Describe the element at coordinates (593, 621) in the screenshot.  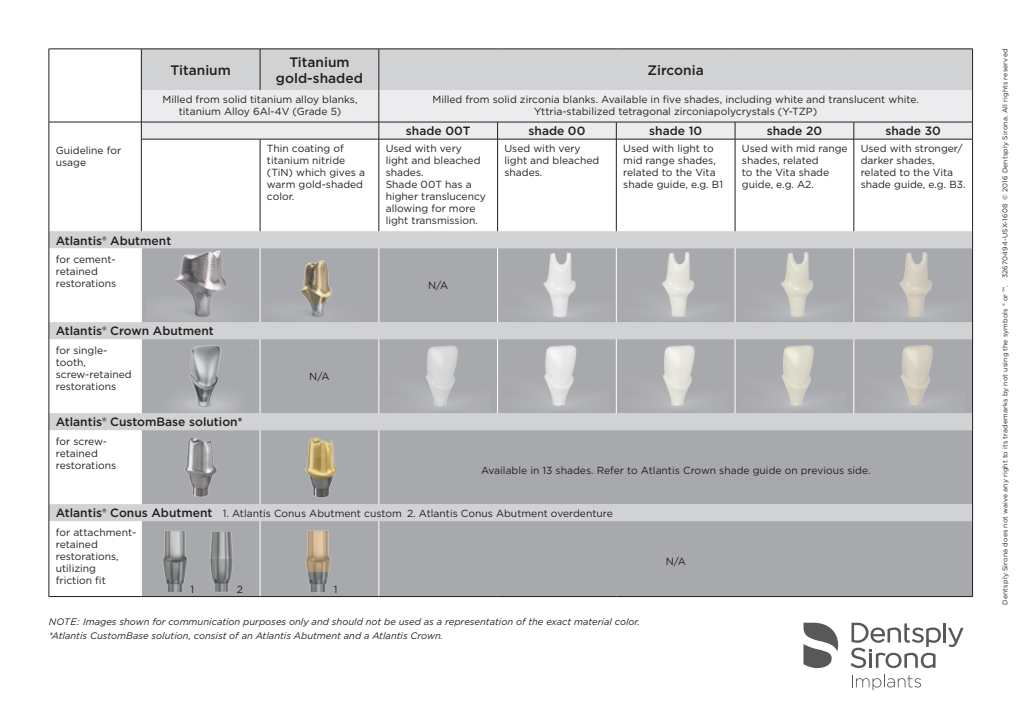
I see `material` at that location.
